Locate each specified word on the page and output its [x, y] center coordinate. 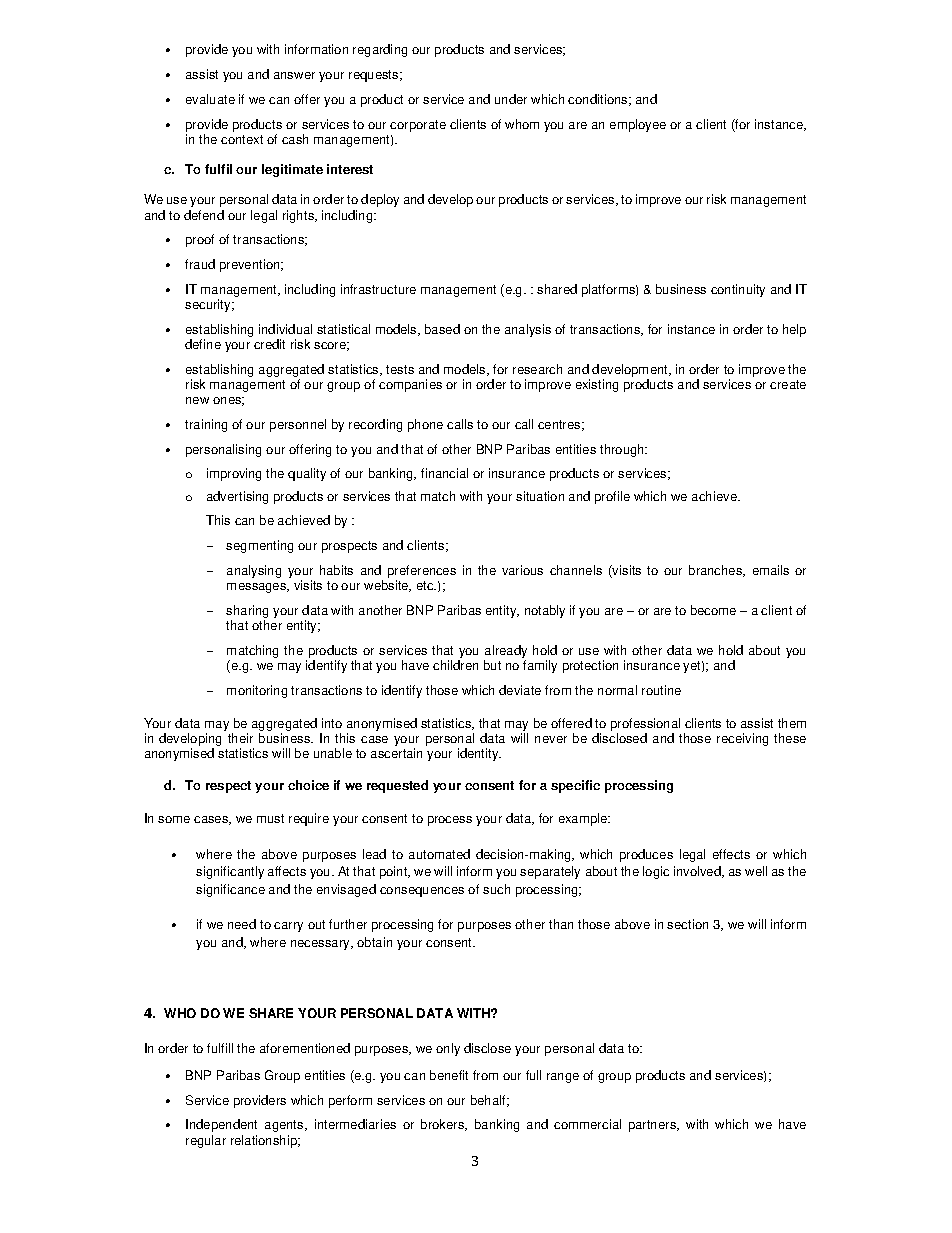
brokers [444, 1125]
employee [638, 125]
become [713, 610]
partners [654, 1126]
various [522, 570]
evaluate [210, 99]
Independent [221, 1125]
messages [258, 588]
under [511, 99]
